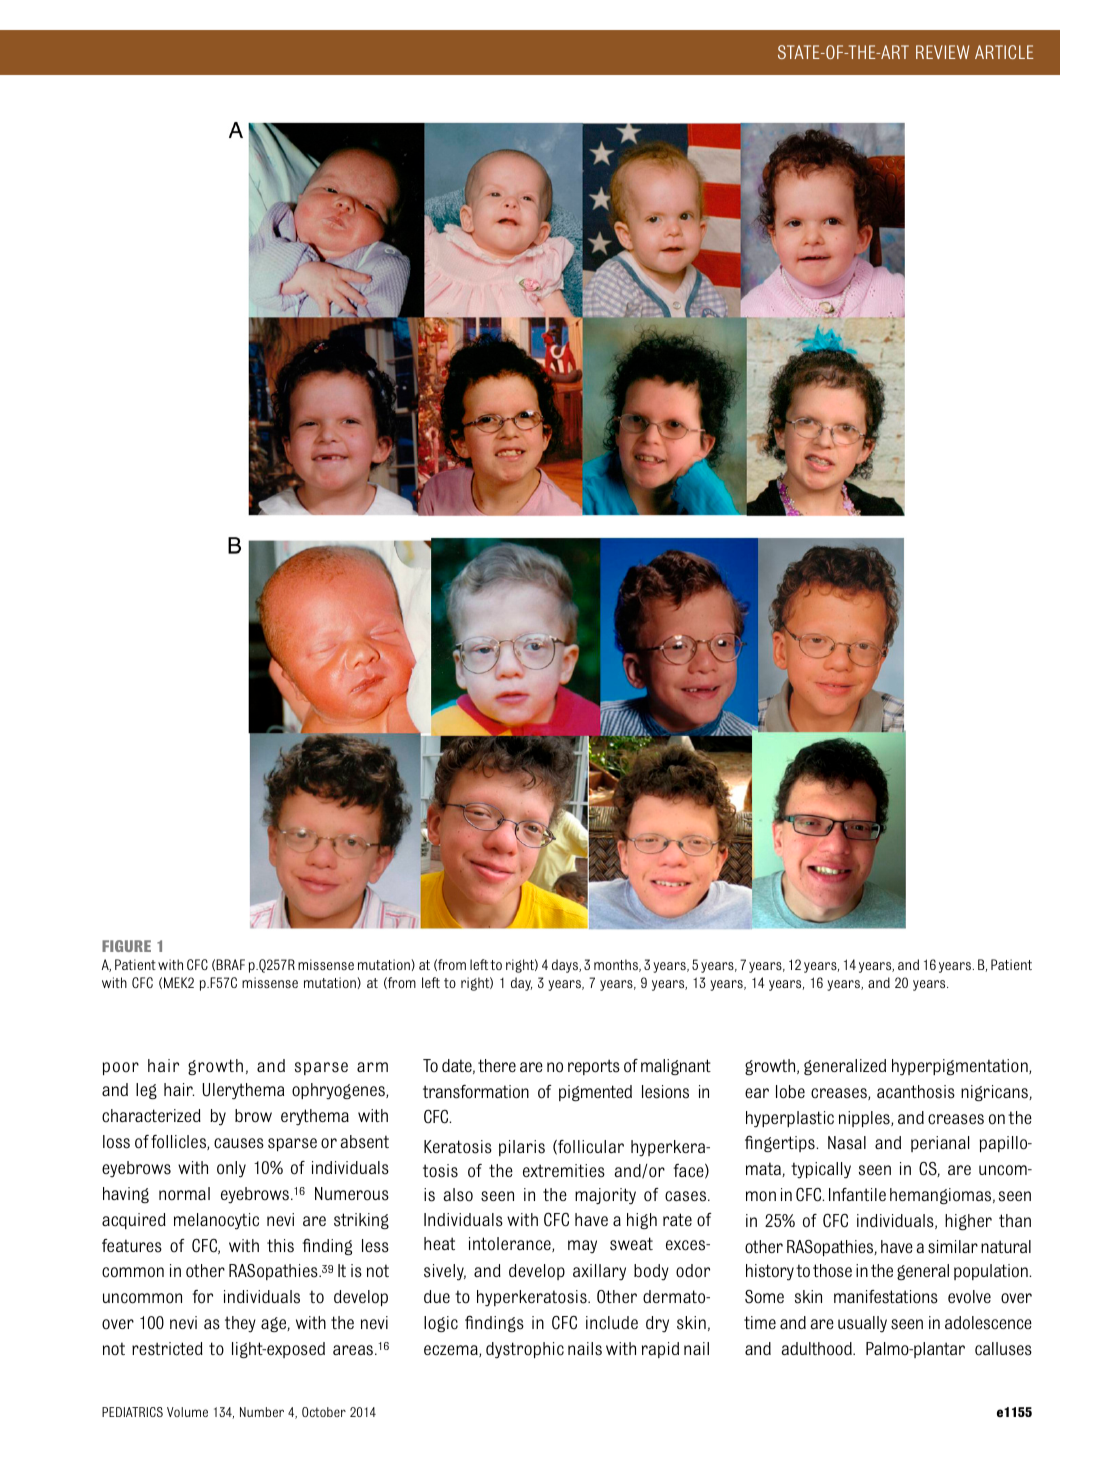  What do you see at coordinates (126, 946) in the image?
I see `FIGURE` at bounding box center [126, 946].
